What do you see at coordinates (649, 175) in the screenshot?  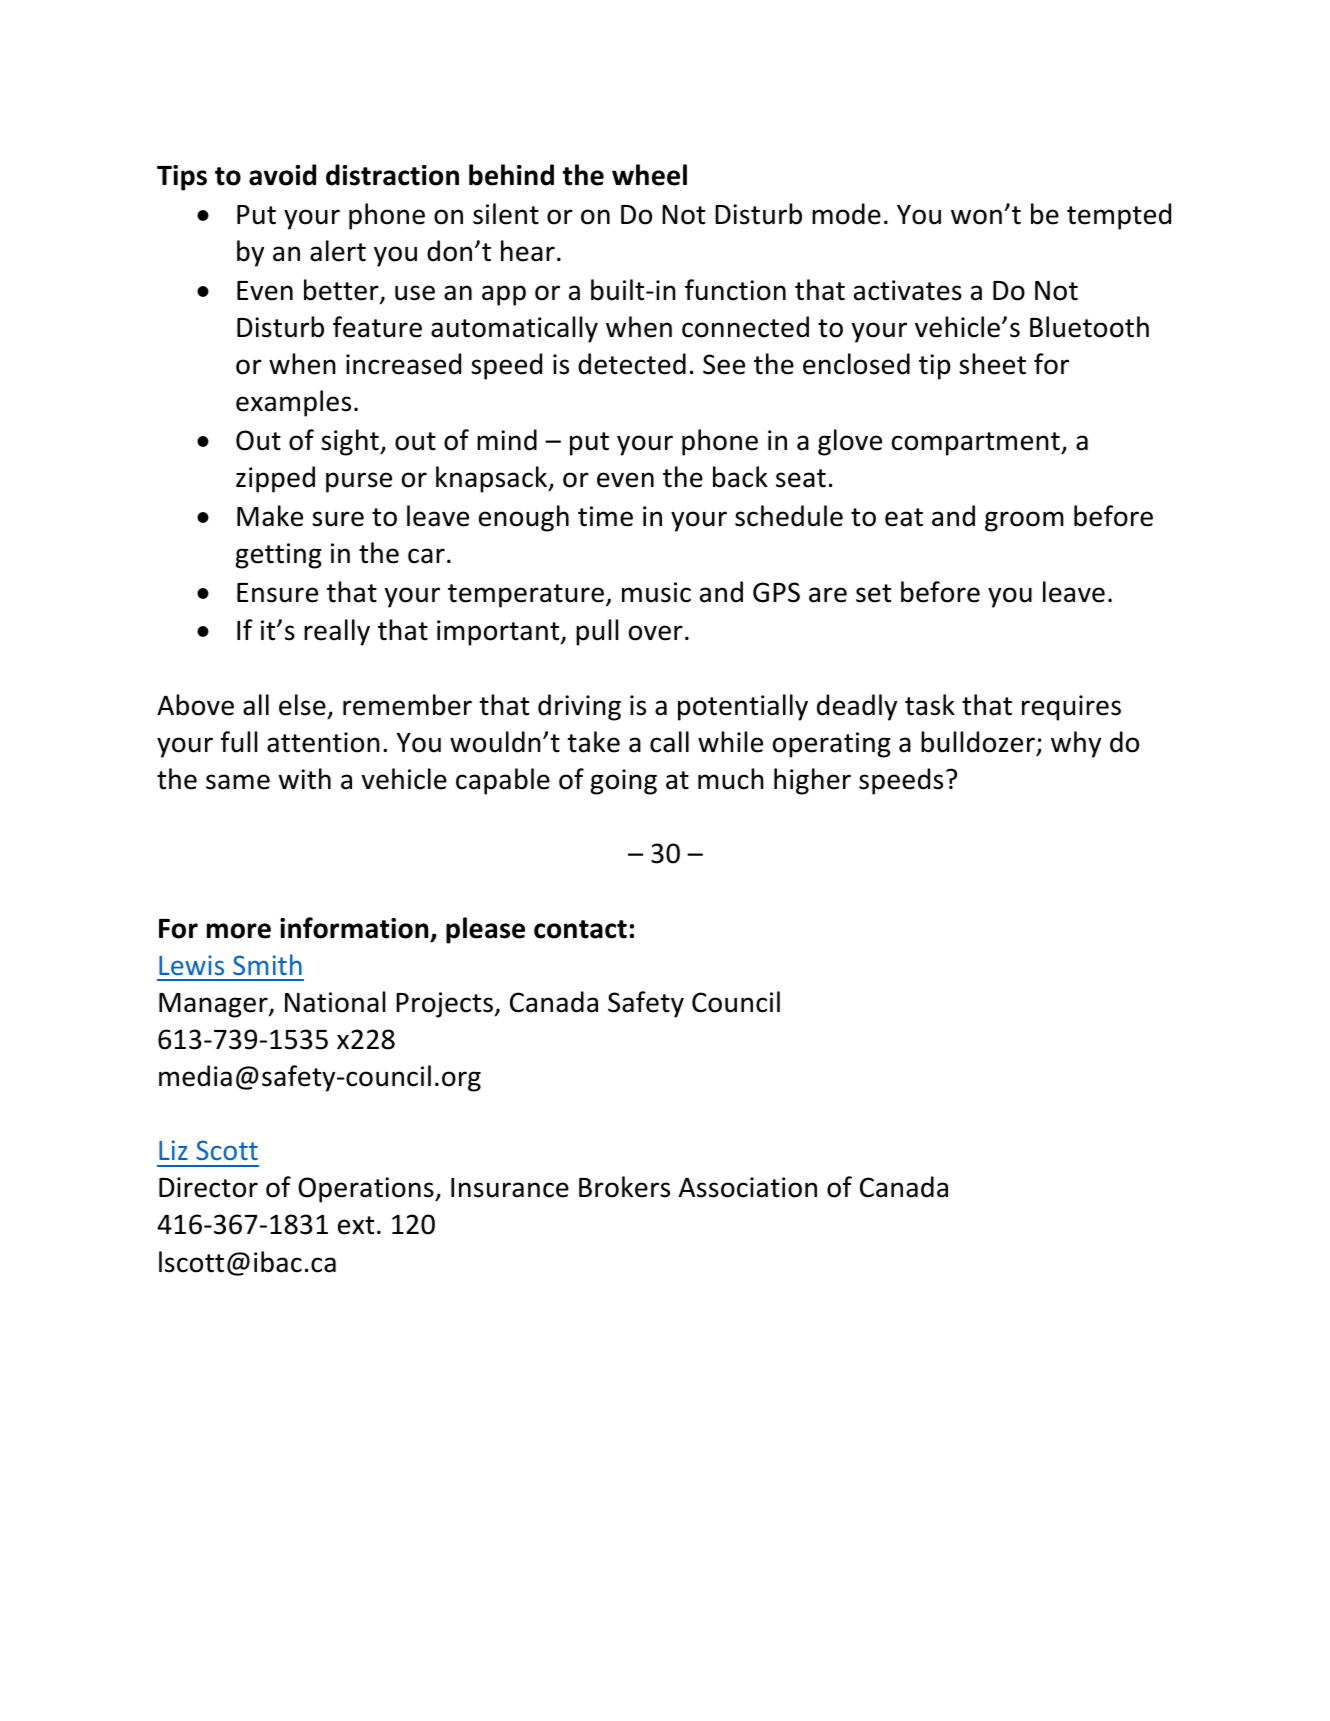 I see `wheel` at bounding box center [649, 175].
